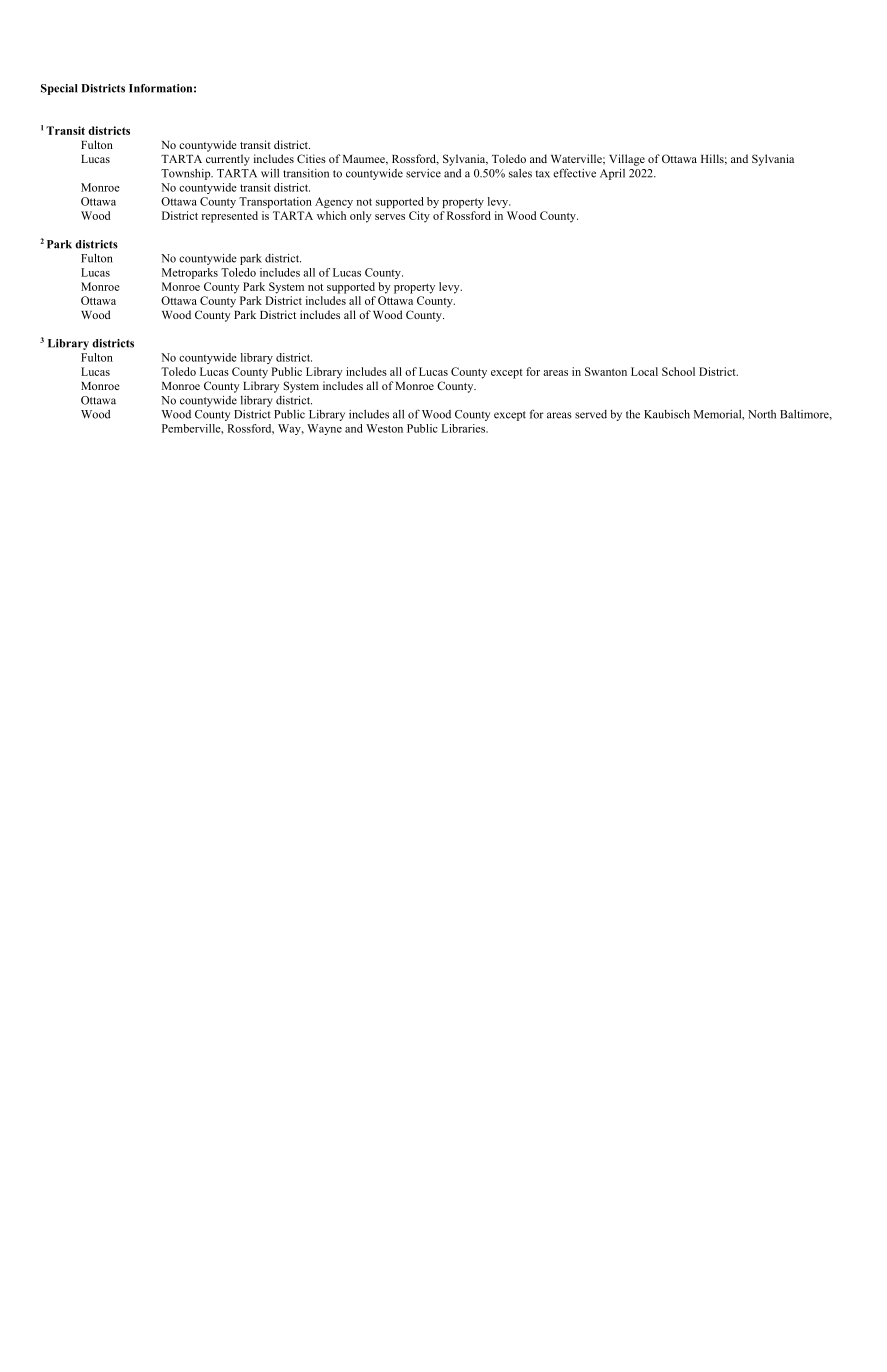 Image resolution: width=887 pixels, height=1372 pixels. Describe the element at coordinates (644, 371) in the image. I see `Local` at that location.
